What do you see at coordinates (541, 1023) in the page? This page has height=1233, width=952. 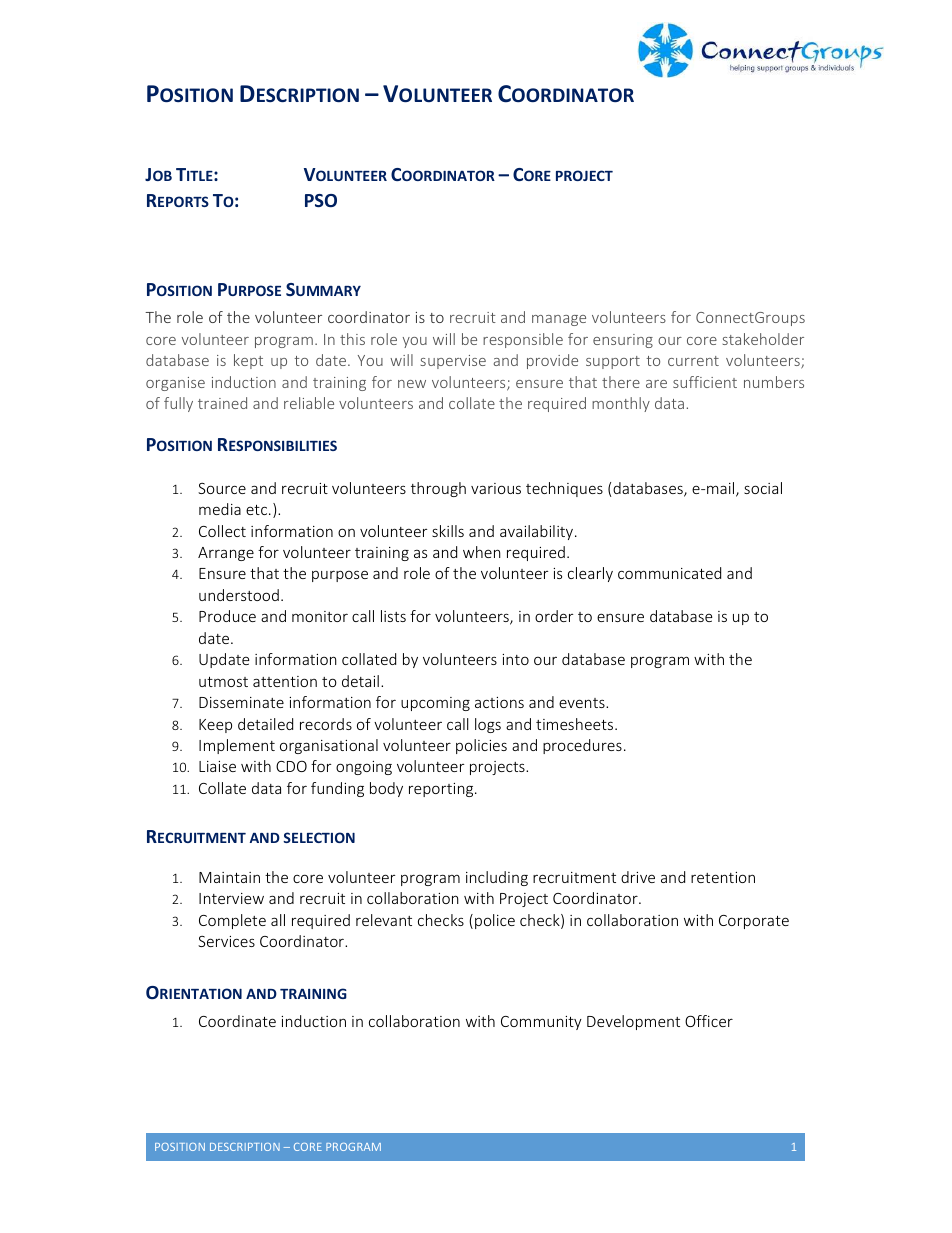 I see `Community` at bounding box center [541, 1023].
